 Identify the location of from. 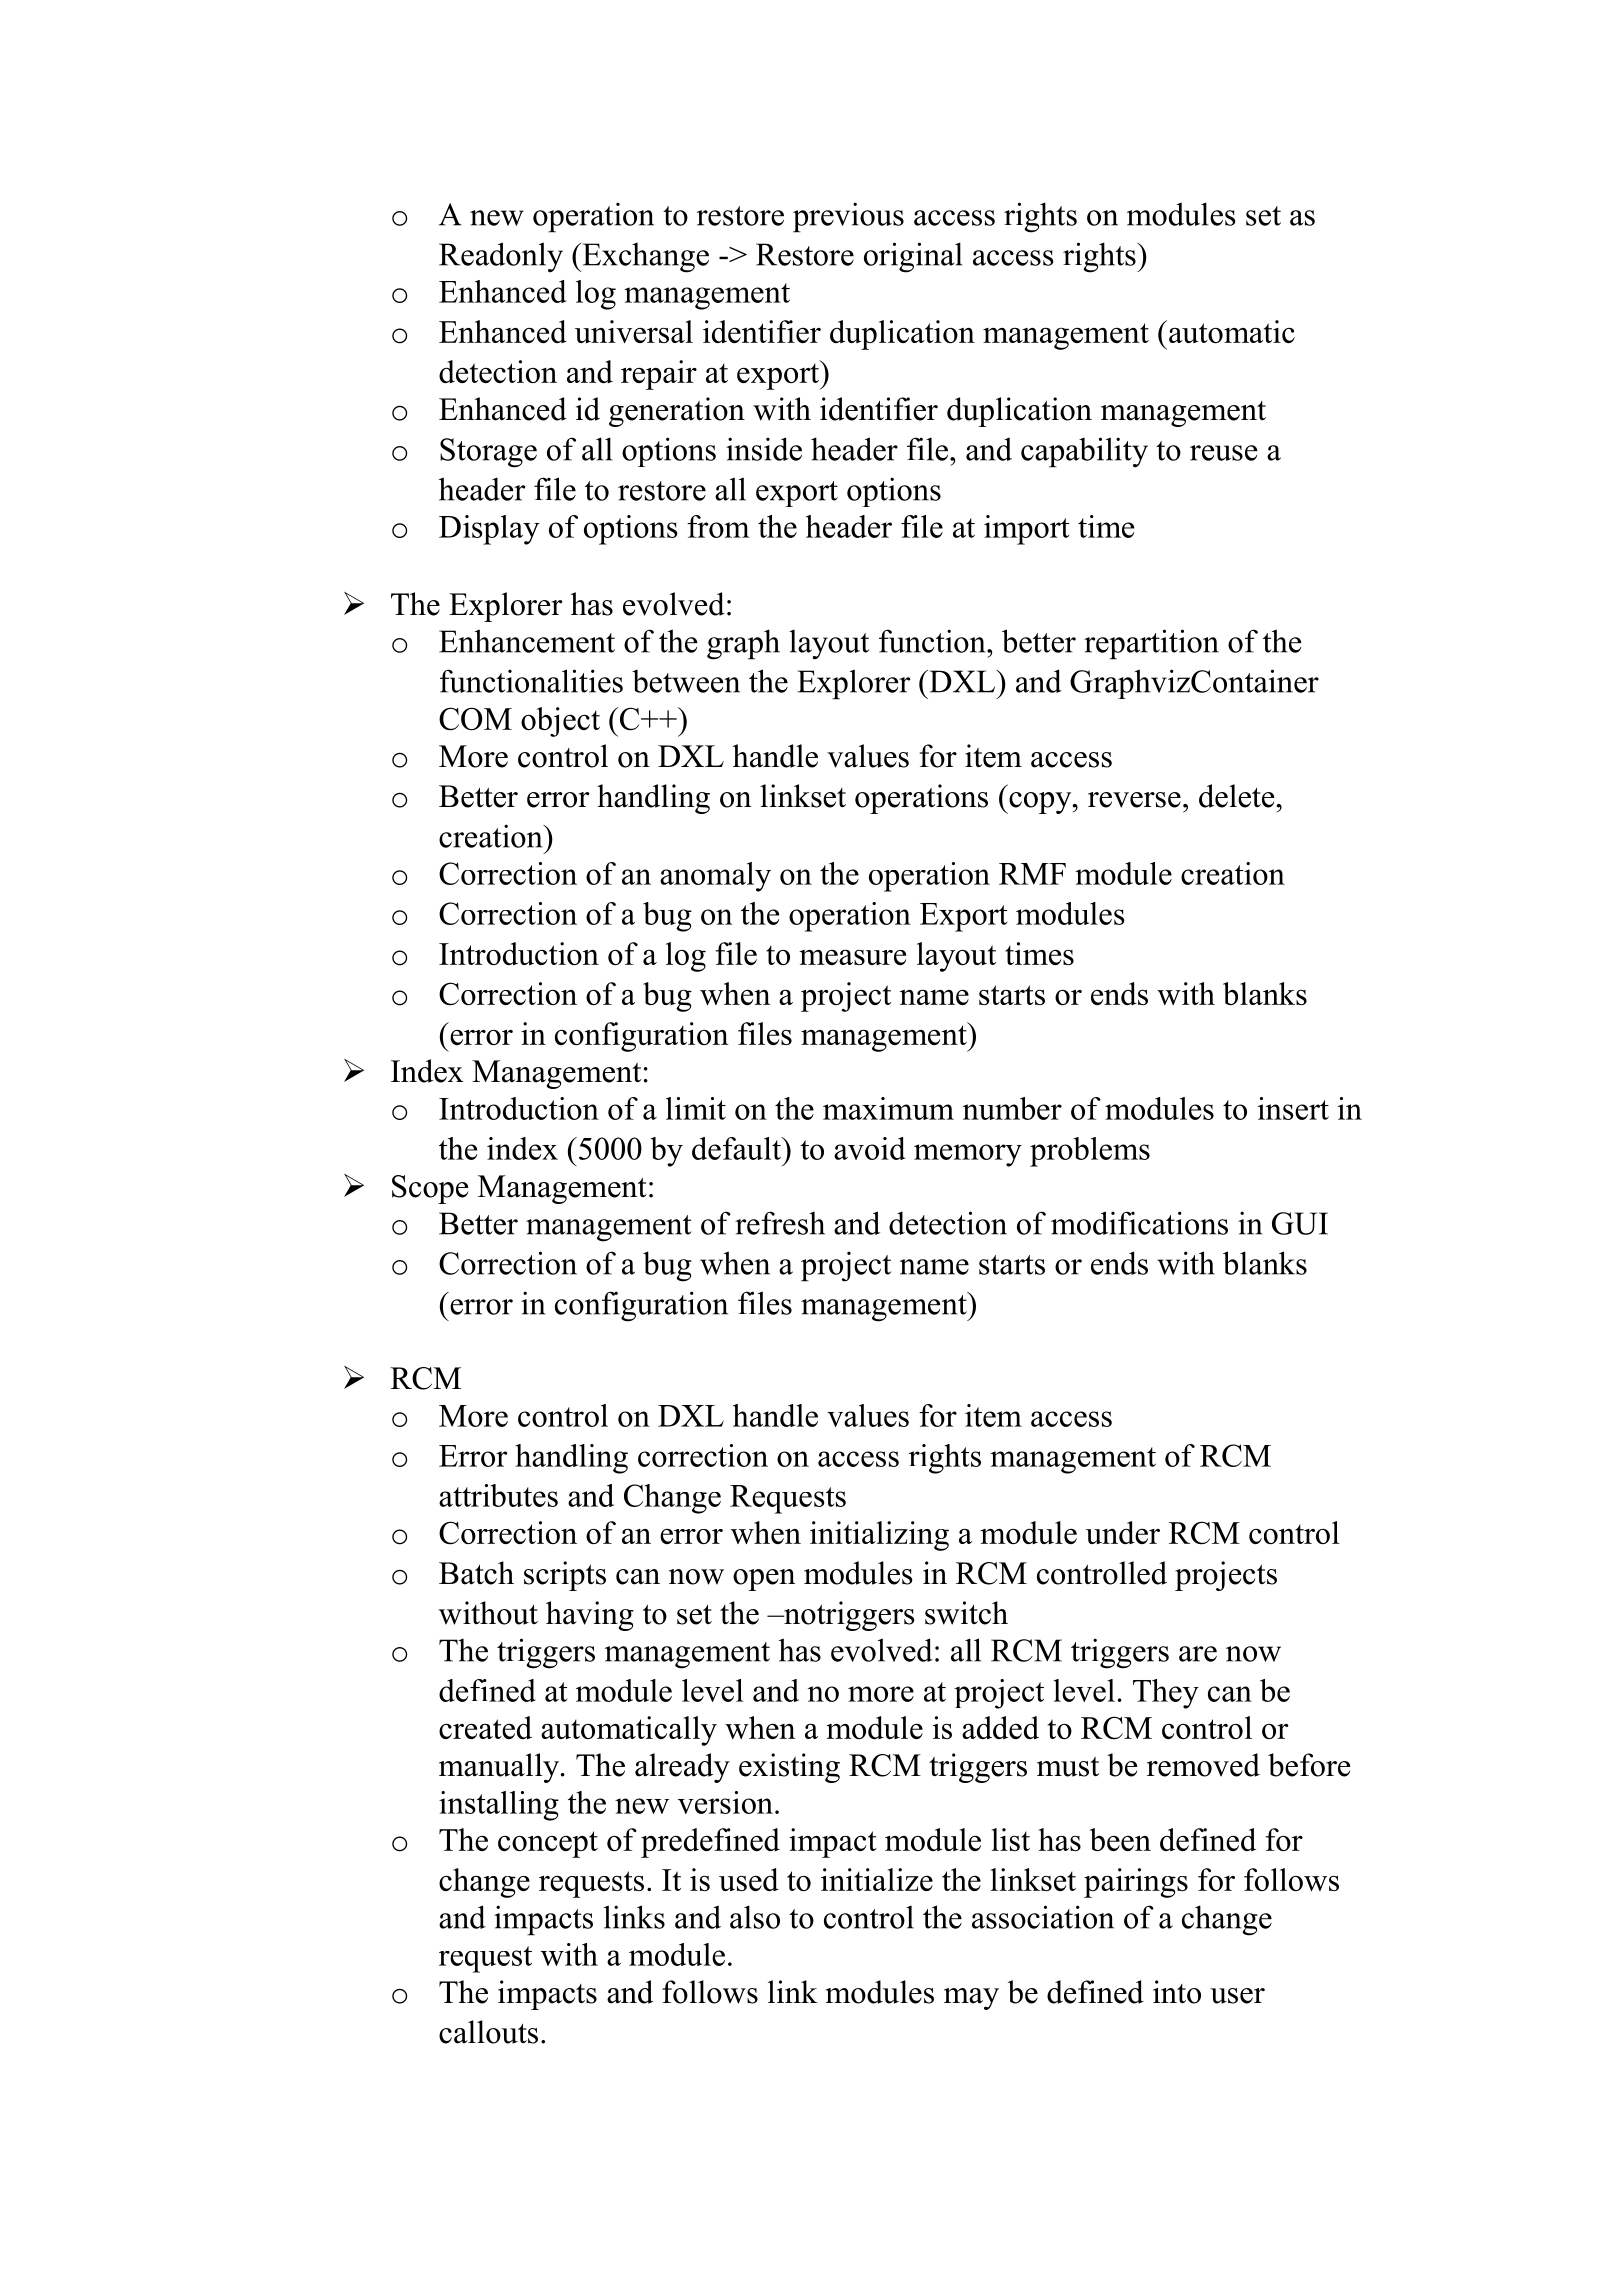
(718, 526).
